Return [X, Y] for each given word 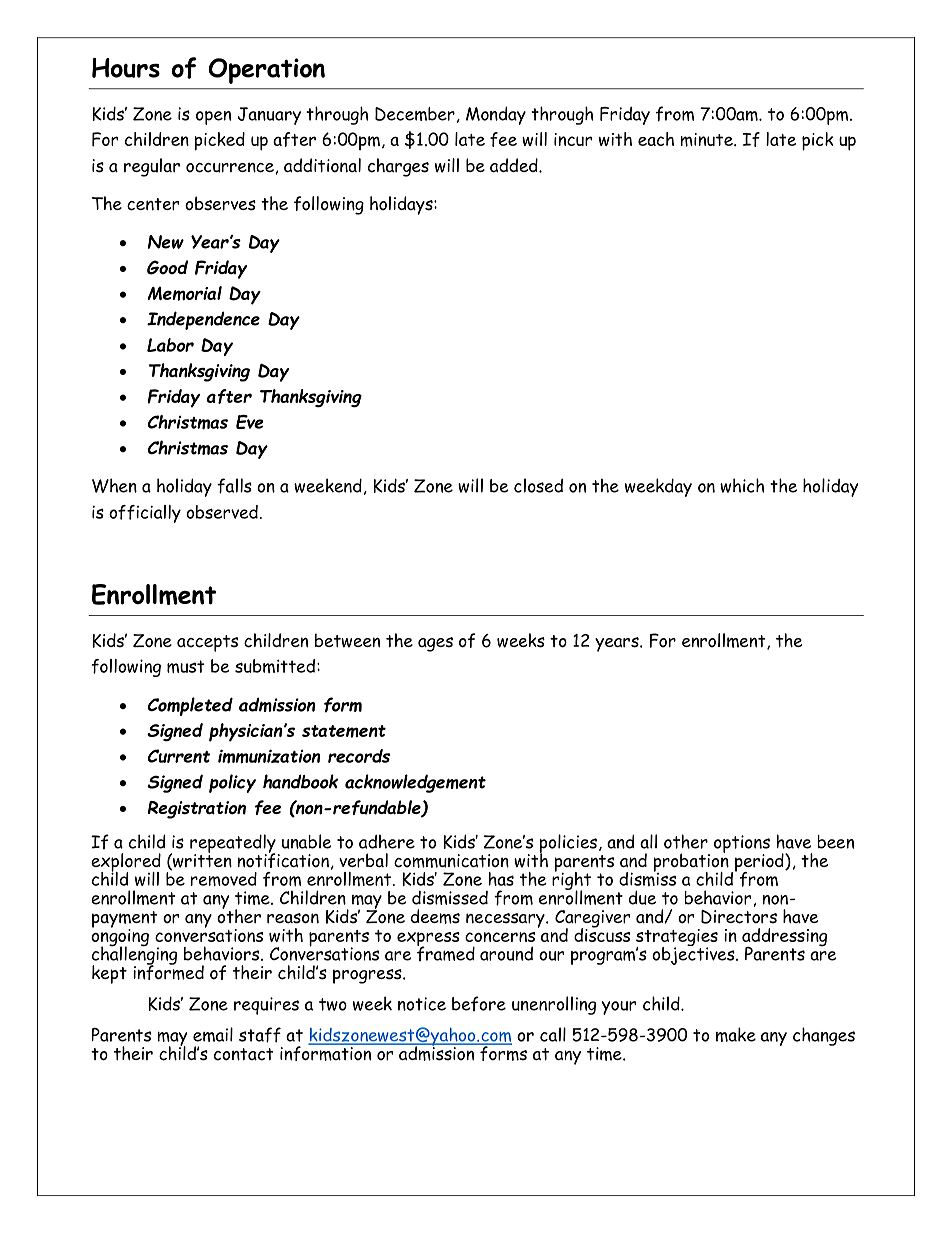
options [742, 845]
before [479, 1003]
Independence [203, 320]
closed [538, 485]
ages [435, 644]
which [742, 485]
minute [707, 140]
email [213, 1034]
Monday [496, 115]
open [213, 118]
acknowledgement [415, 783]
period [759, 863]
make [736, 1034]
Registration [197, 810]
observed [222, 512]
